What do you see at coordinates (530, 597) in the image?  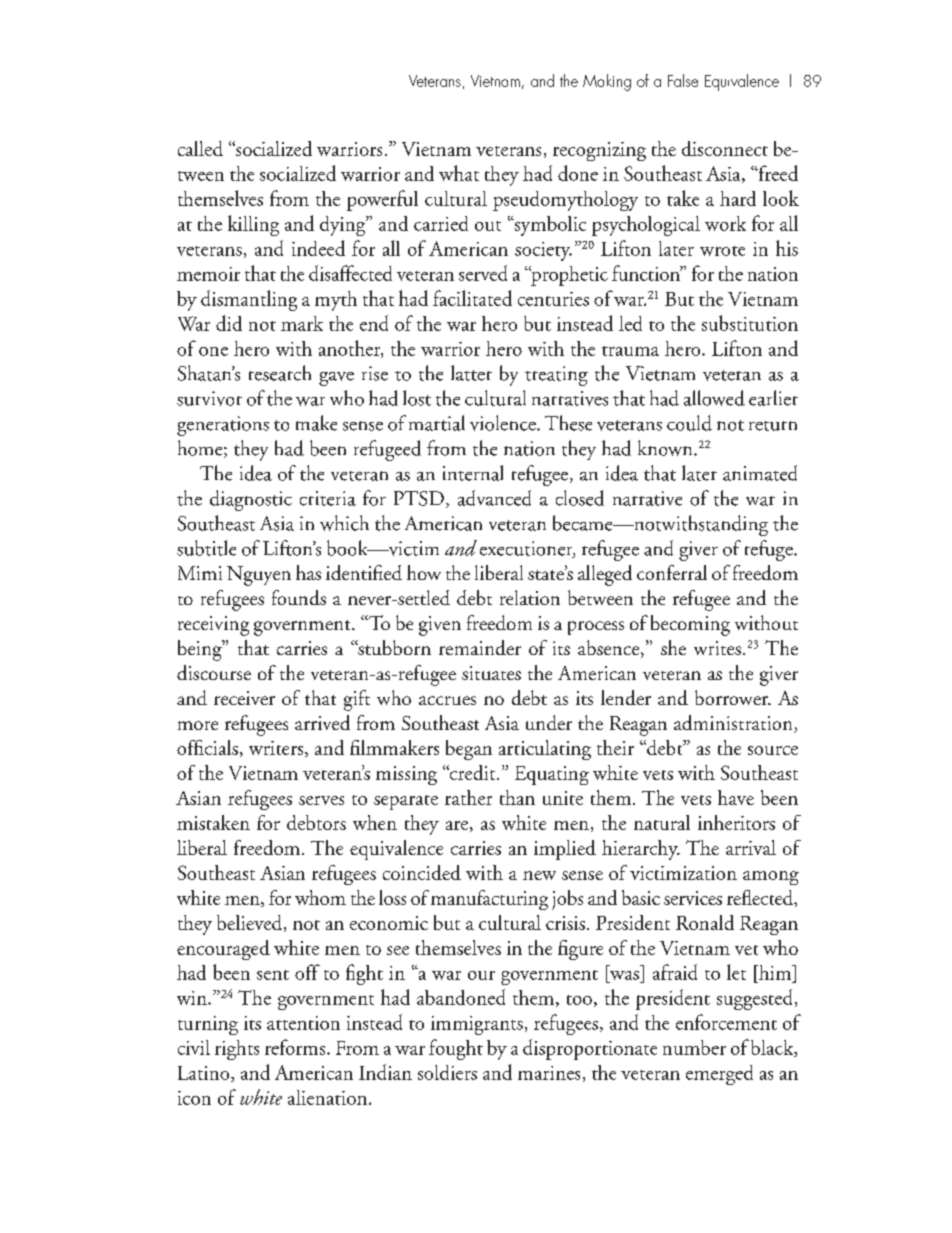 I see `relation` at bounding box center [530, 597].
